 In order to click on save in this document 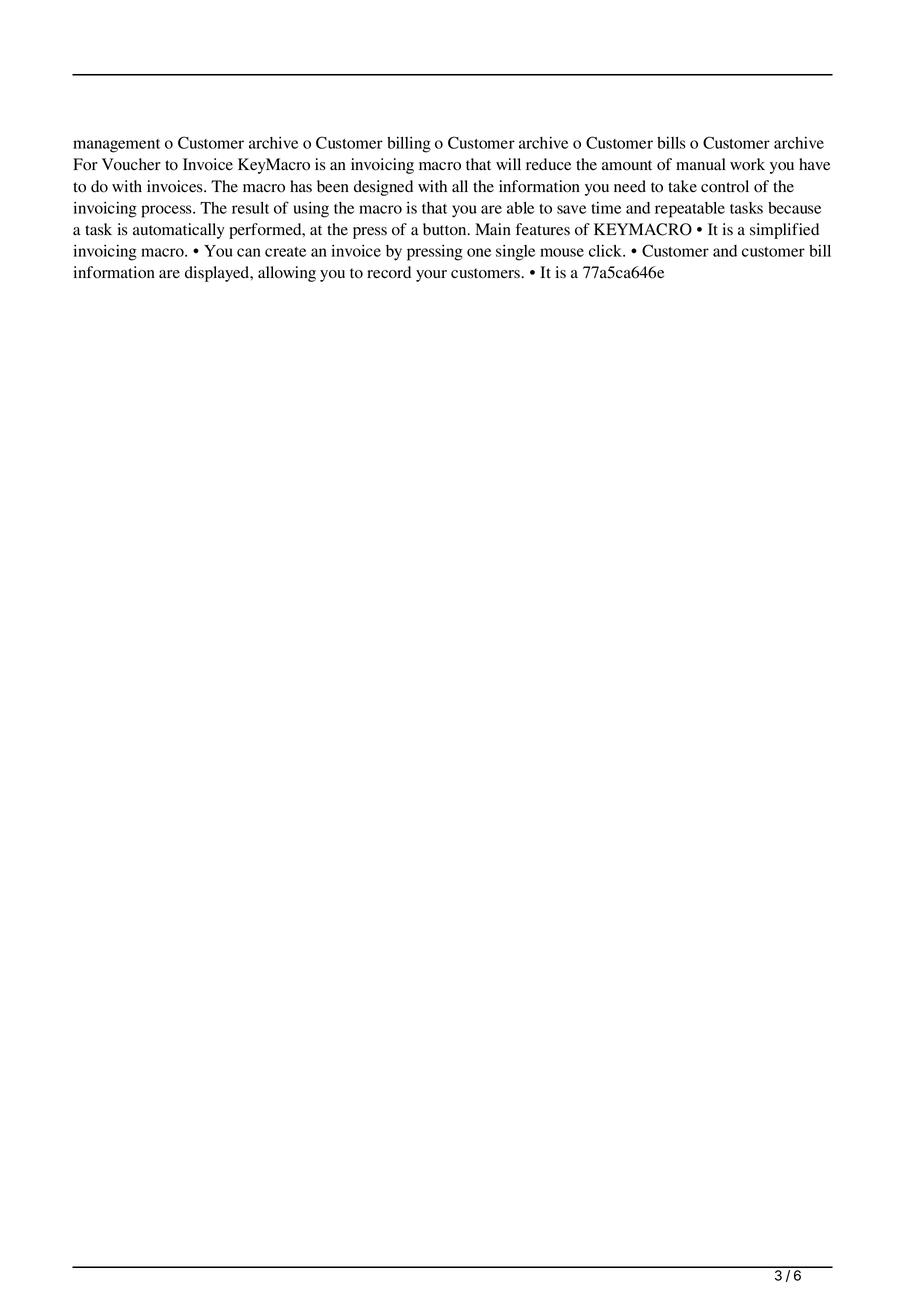, I will do `click(571, 209)`.
